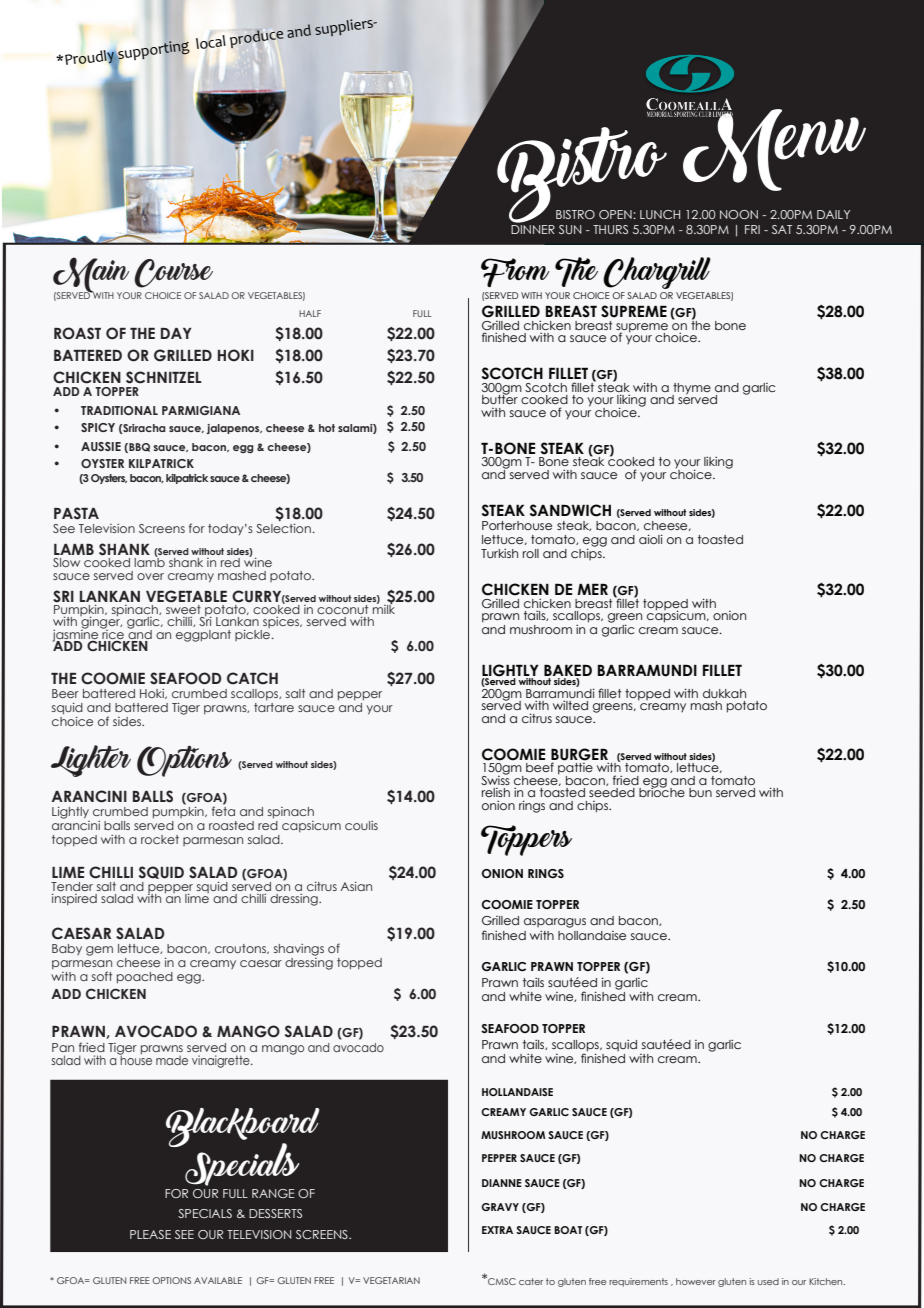  Describe the element at coordinates (700, 792) in the screenshot. I see `bun` at that location.
